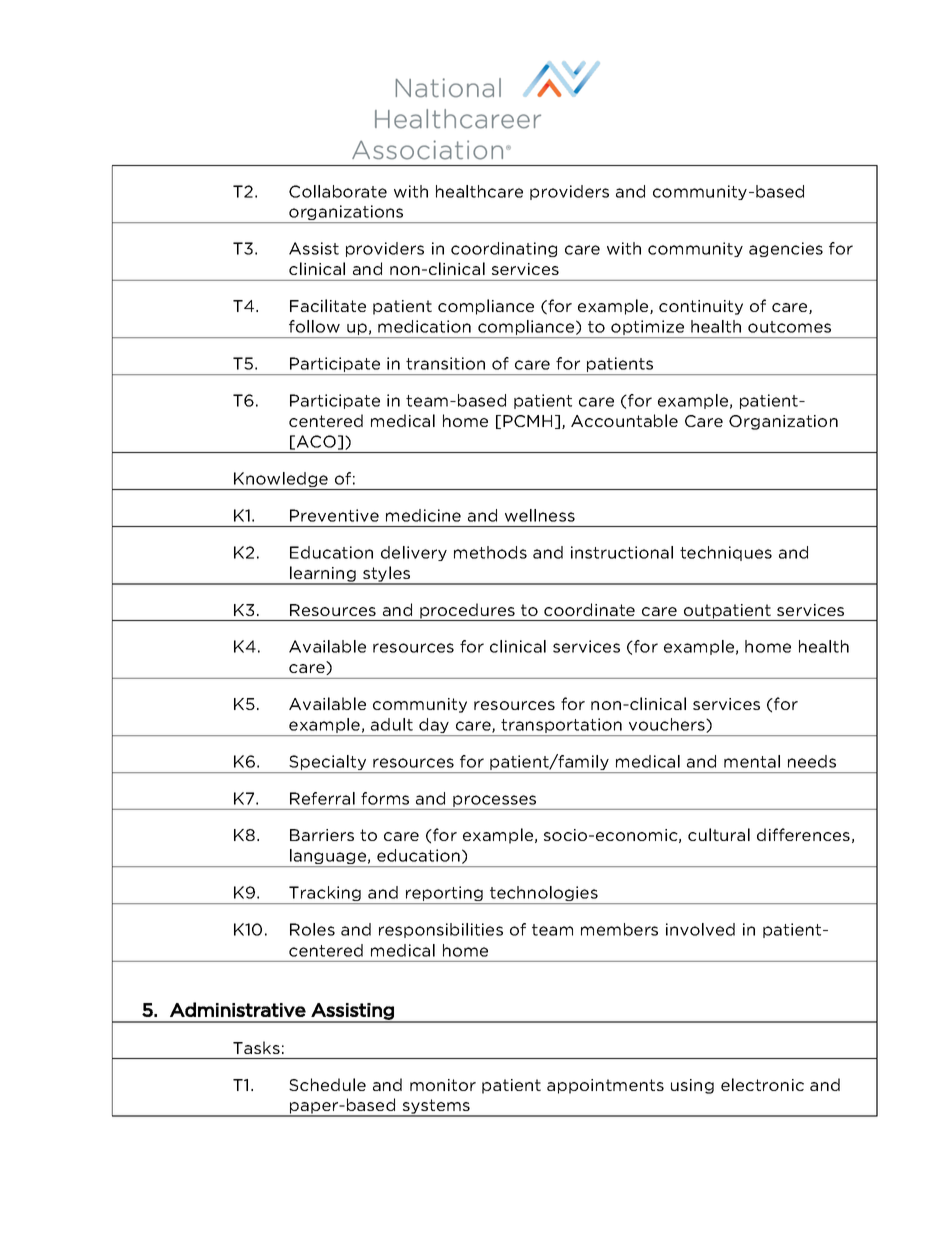 This screenshot has height=1233, width=952. What do you see at coordinates (504, 249) in the screenshot?
I see `coordinating` at bounding box center [504, 249].
